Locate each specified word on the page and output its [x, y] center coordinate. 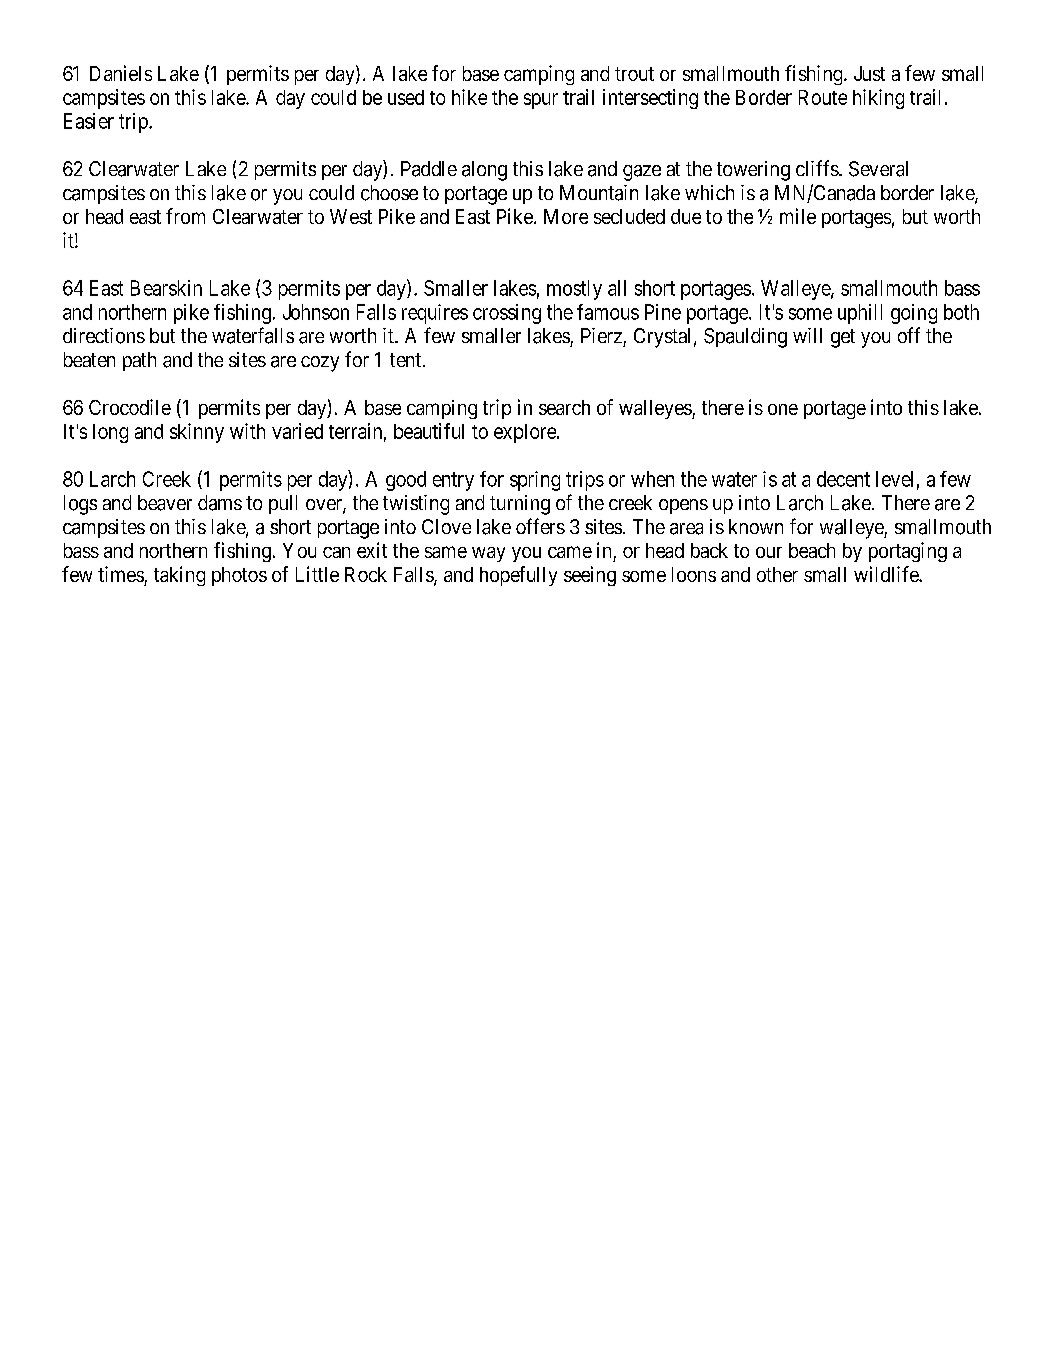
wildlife [887, 574]
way [488, 554]
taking [179, 576]
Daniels [121, 73]
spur [541, 101]
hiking [878, 99]
